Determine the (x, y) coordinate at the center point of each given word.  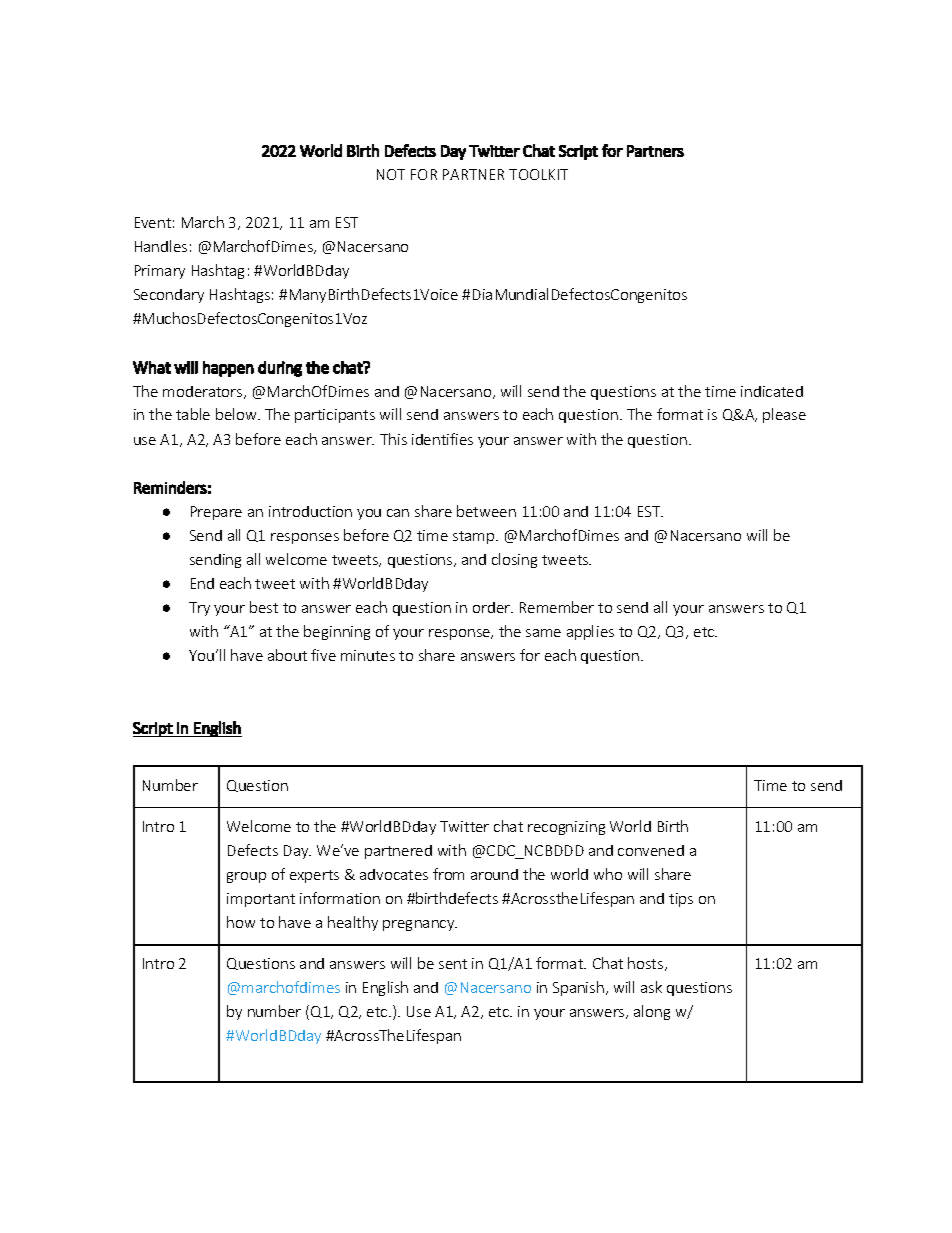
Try (199, 609)
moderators (204, 392)
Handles (161, 246)
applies (590, 632)
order (493, 607)
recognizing (566, 828)
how (241, 922)
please (784, 415)
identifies (442, 439)
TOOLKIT (538, 174)
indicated (772, 391)
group (246, 877)
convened (651, 850)
